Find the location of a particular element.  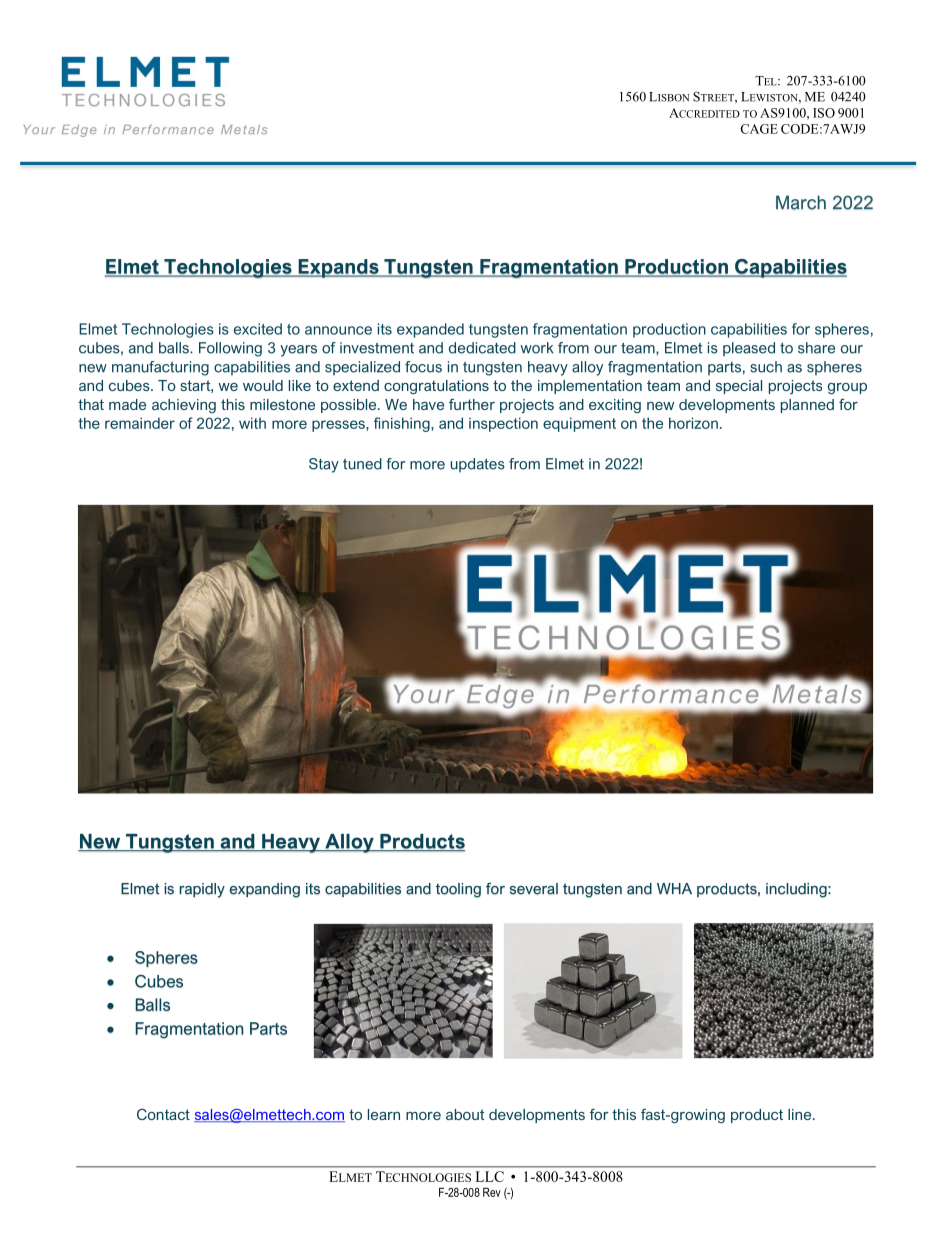

Contact is located at coordinates (163, 1114).
